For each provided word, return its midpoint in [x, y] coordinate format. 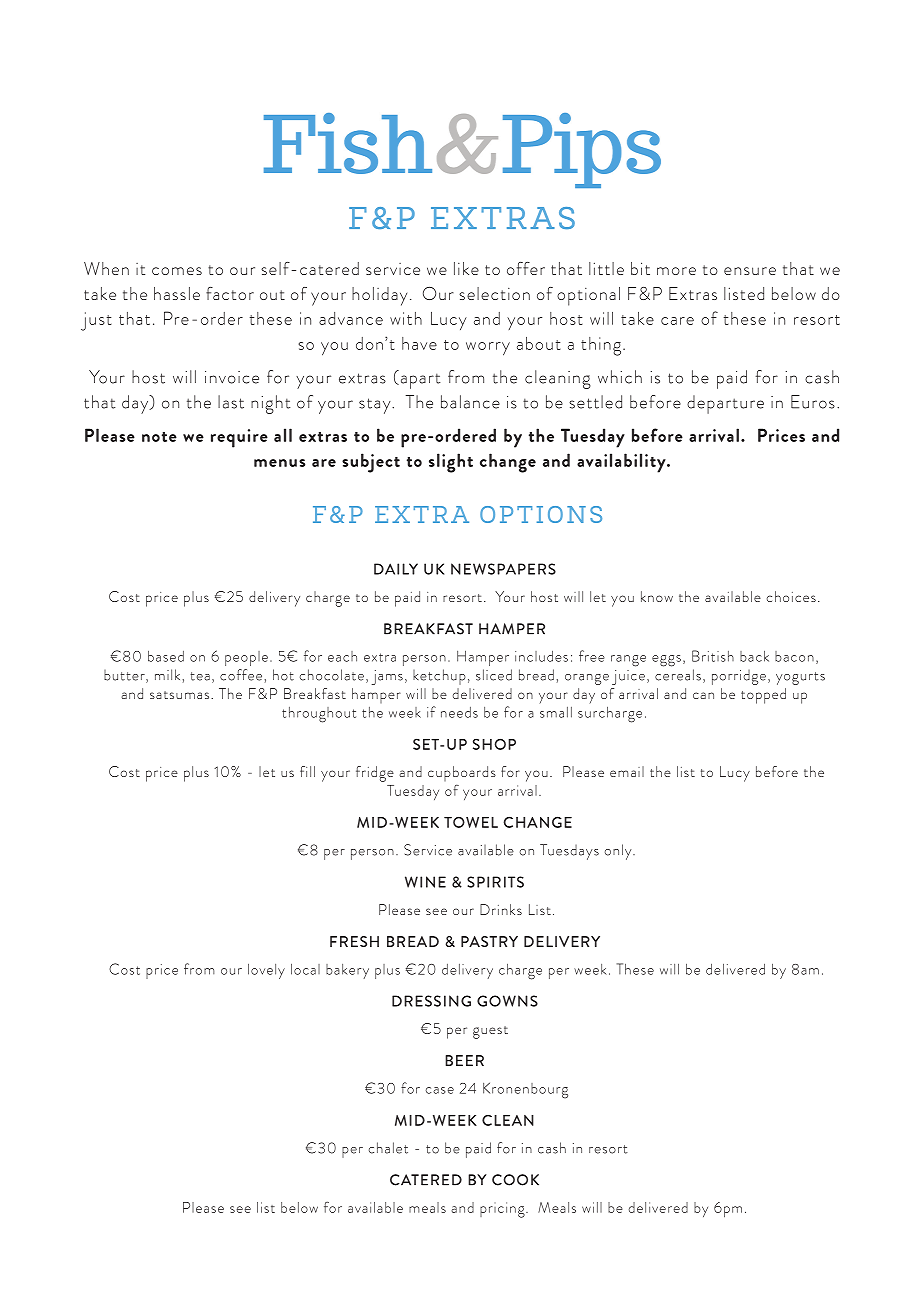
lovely [266, 971]
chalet [388, 1148]
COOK [515, 1180]
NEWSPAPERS [503, 569]
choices [791, 596]
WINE [425, 882]
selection [494, 293]
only [619, 852]
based [166, 656]
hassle [177, 293]
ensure [750, 271]
